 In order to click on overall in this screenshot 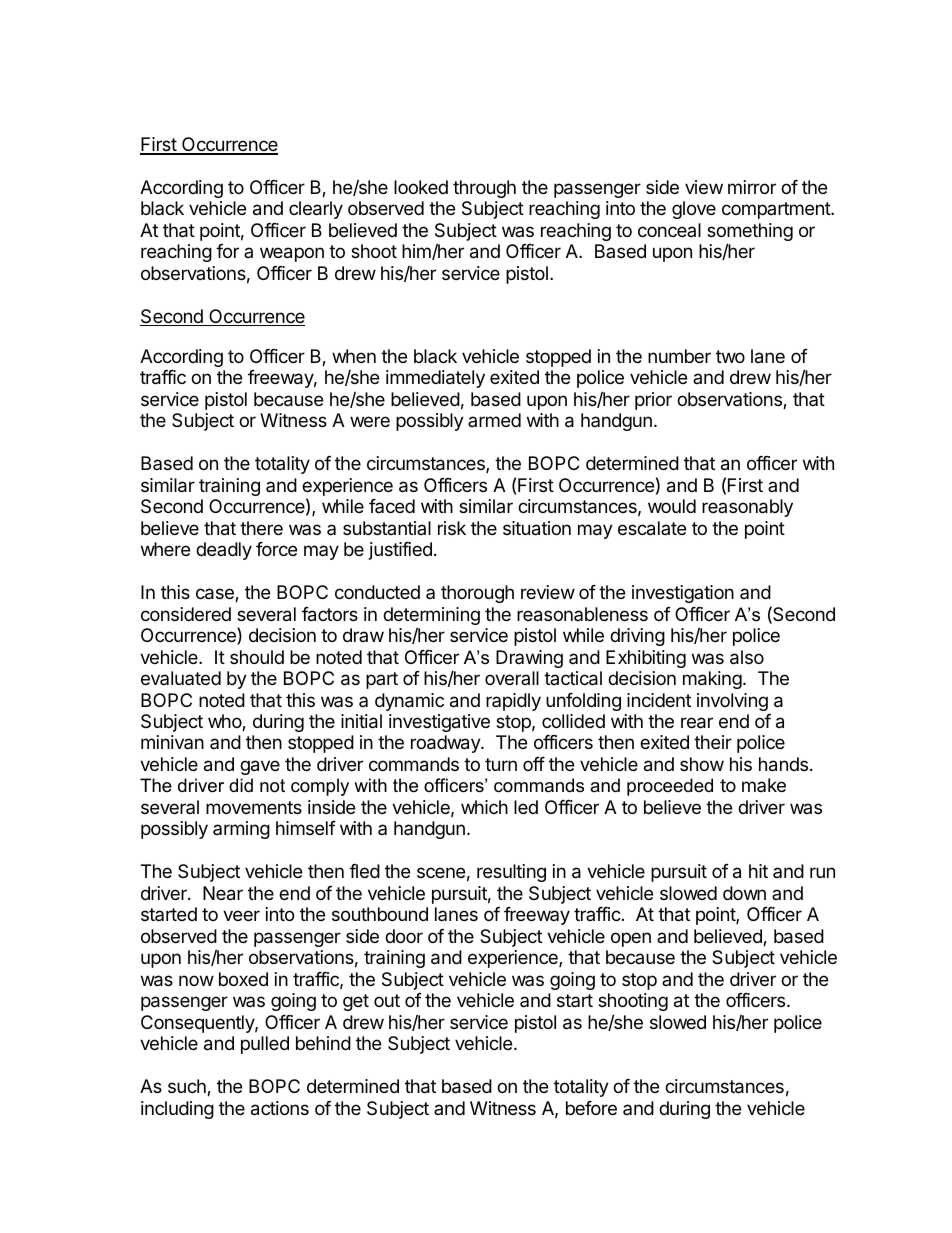, I will do `click(512, 678)`.
